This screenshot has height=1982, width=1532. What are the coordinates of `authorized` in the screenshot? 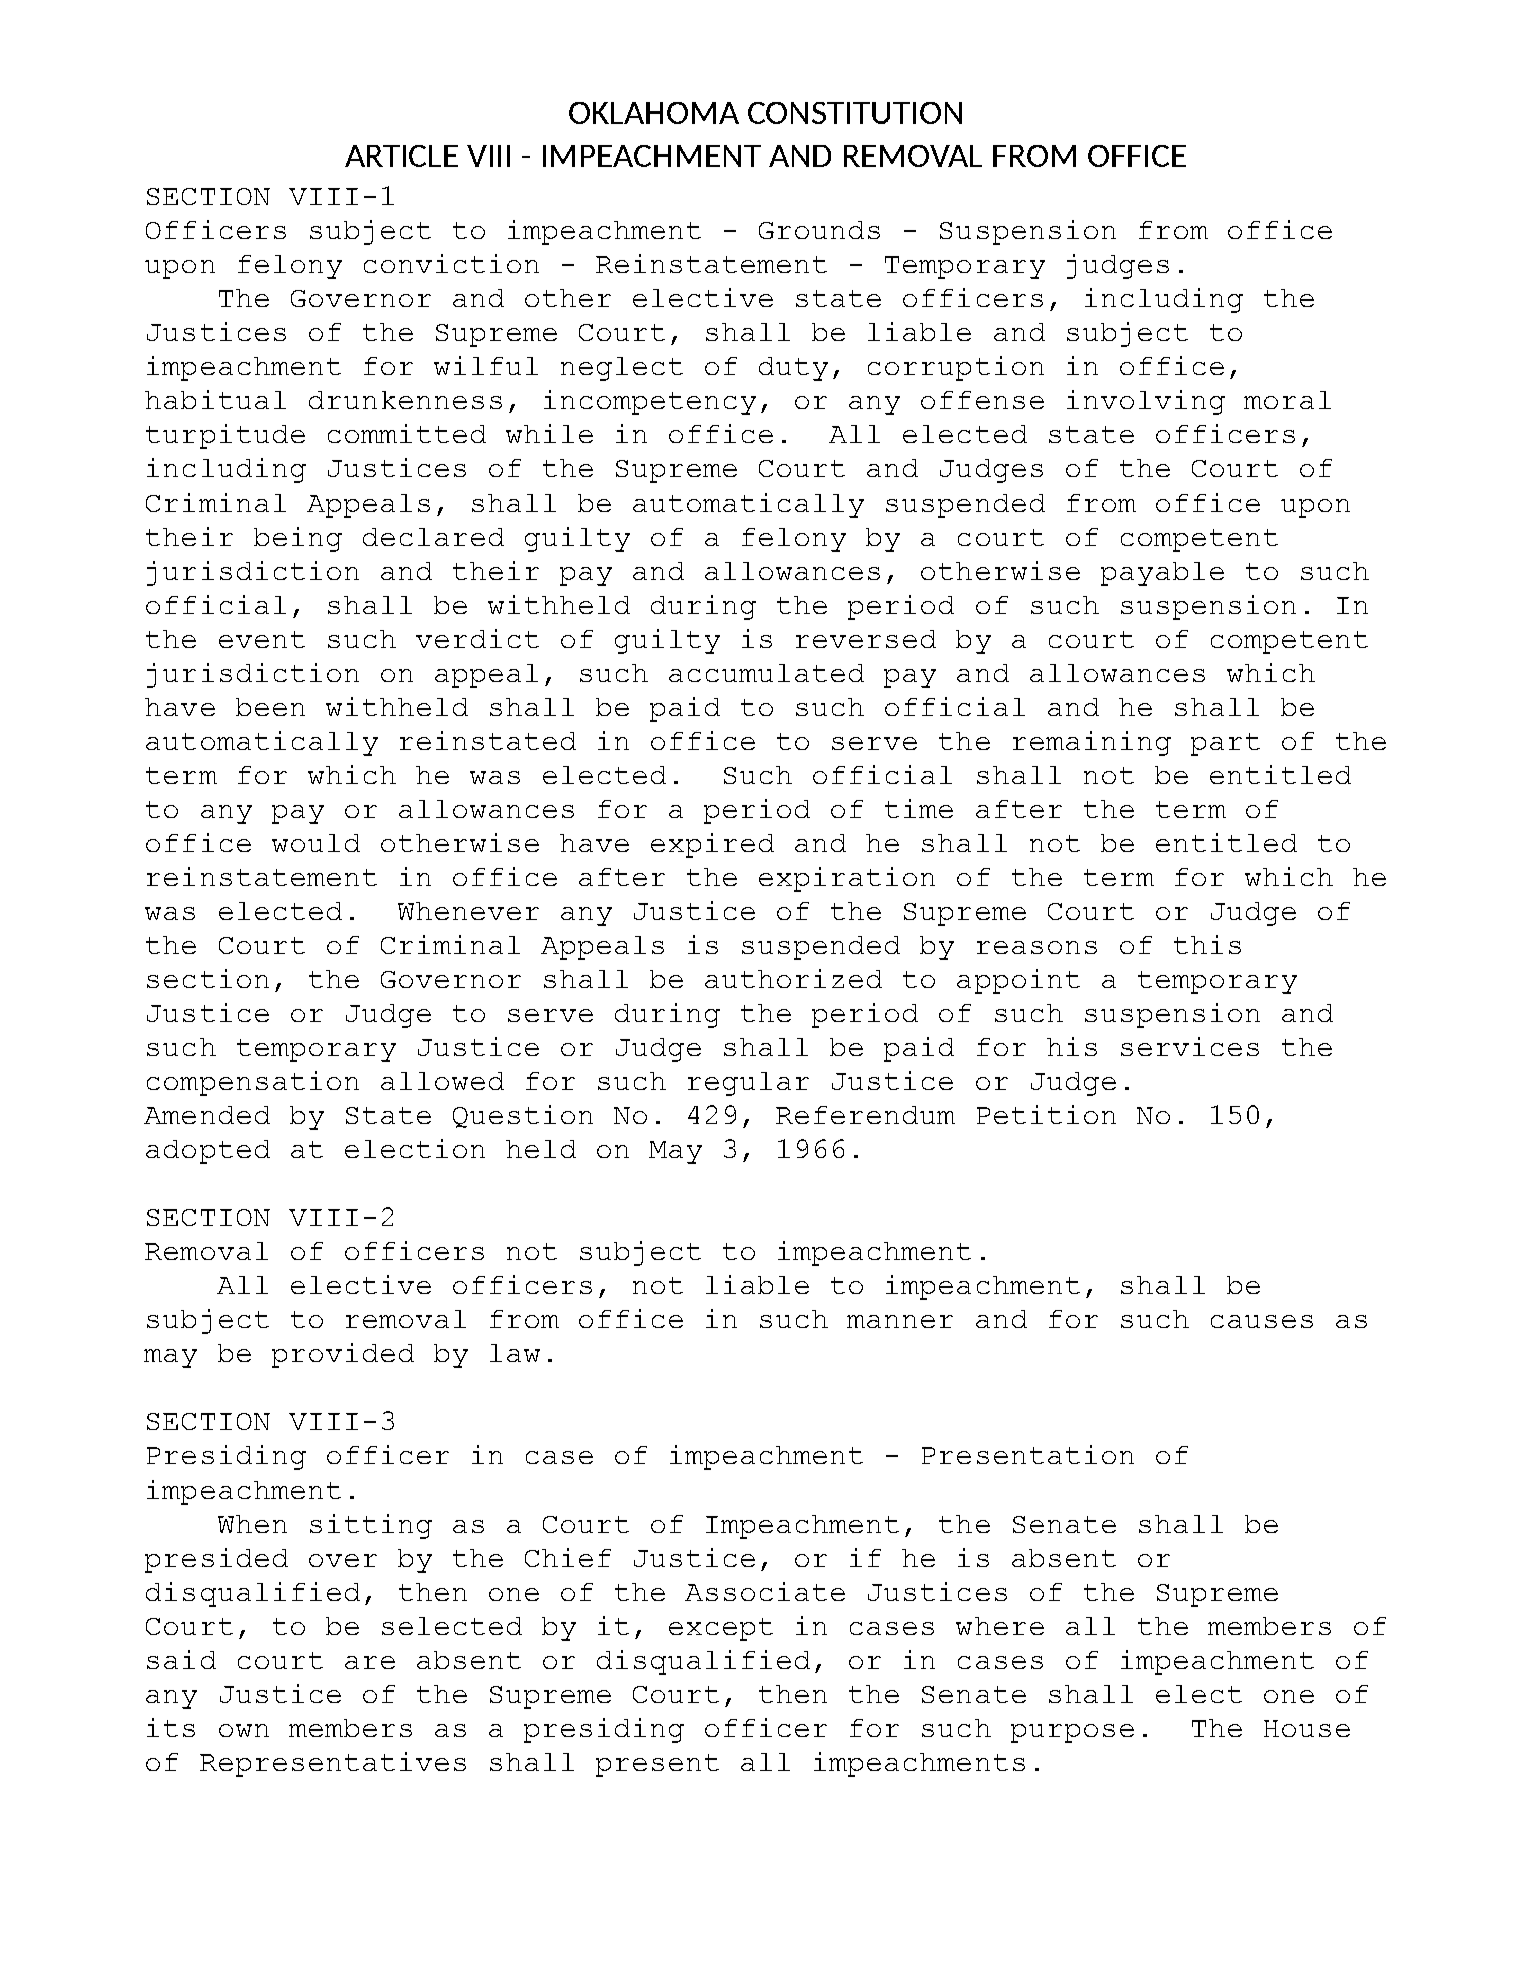 It's located at (793, 978).
